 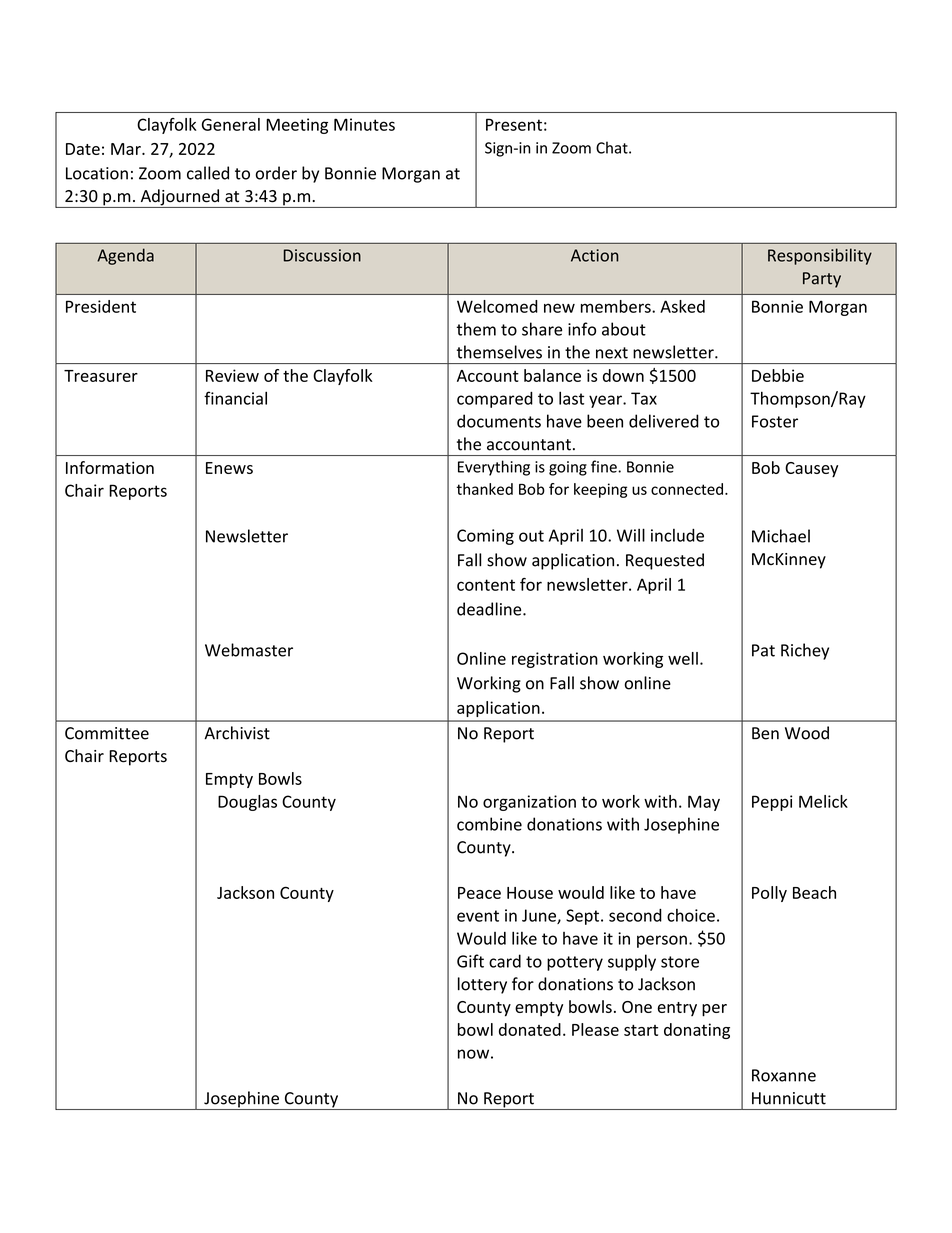 What do you see at coordinates (763, 650) in the screenshot?
I see `Pat` at bounding box center [763, 650].
